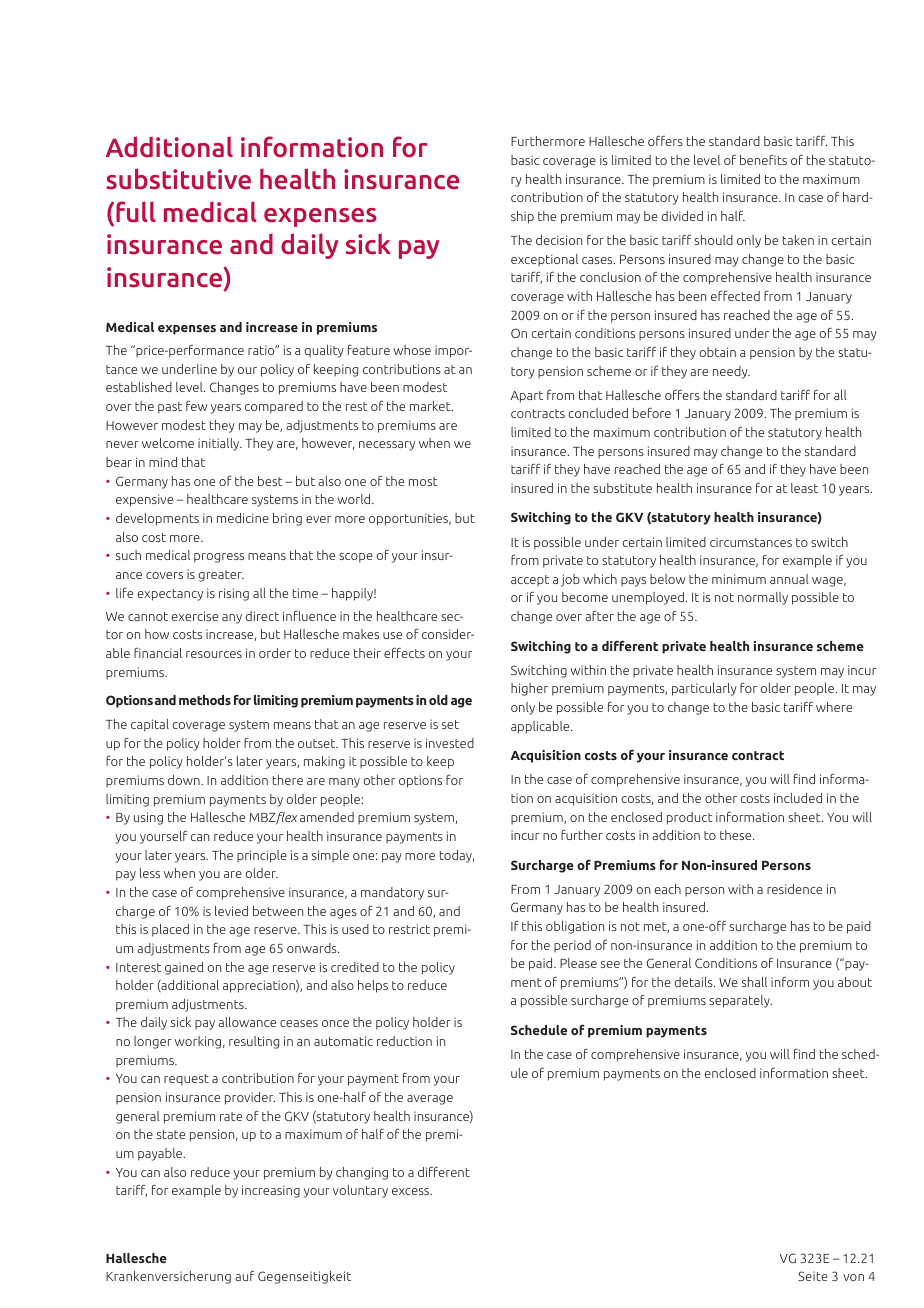  Describe the element at coordinates (231, 911) in the page. I see `levied` at that location.
